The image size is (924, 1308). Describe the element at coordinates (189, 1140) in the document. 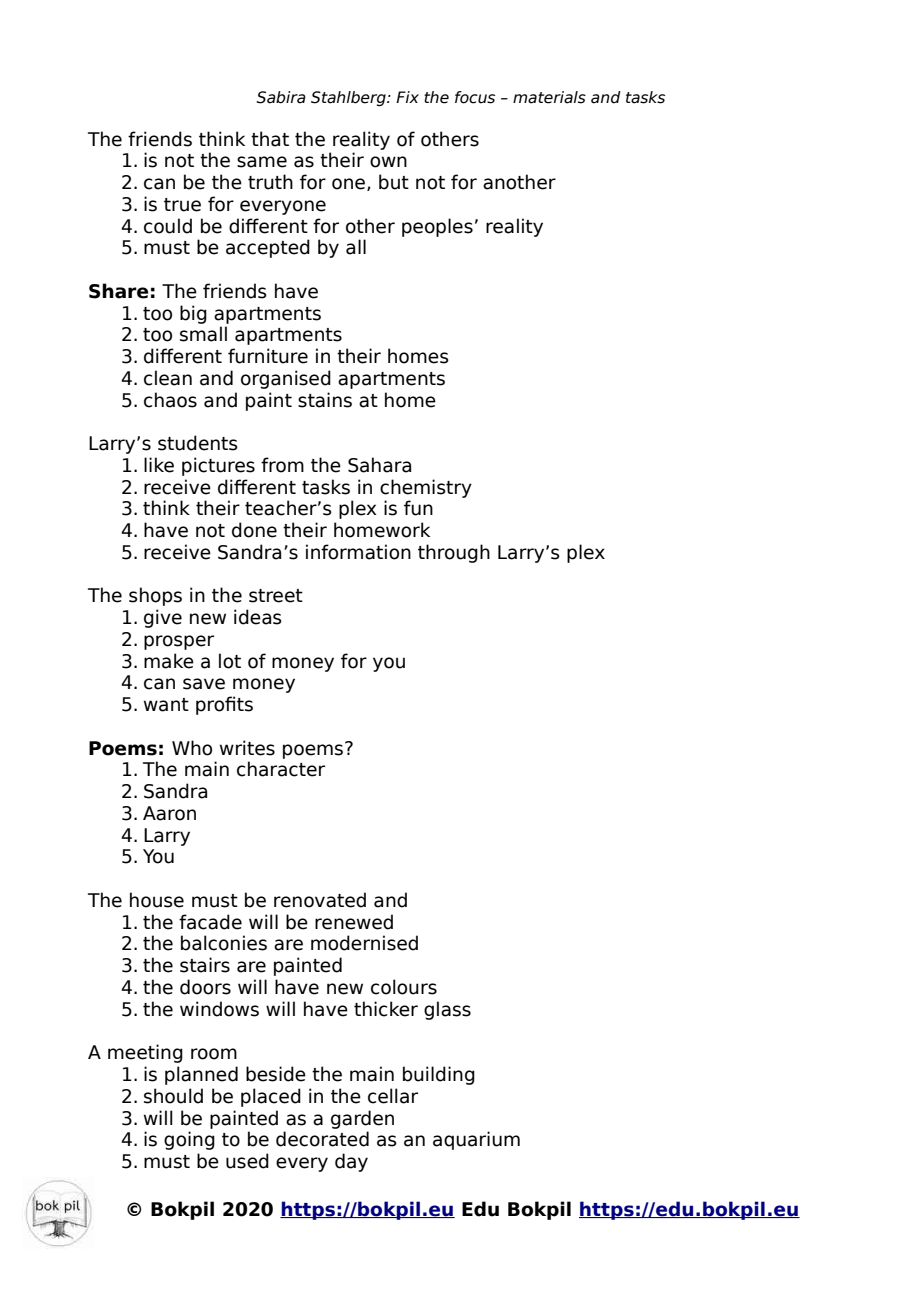

I see `going` at that location.
